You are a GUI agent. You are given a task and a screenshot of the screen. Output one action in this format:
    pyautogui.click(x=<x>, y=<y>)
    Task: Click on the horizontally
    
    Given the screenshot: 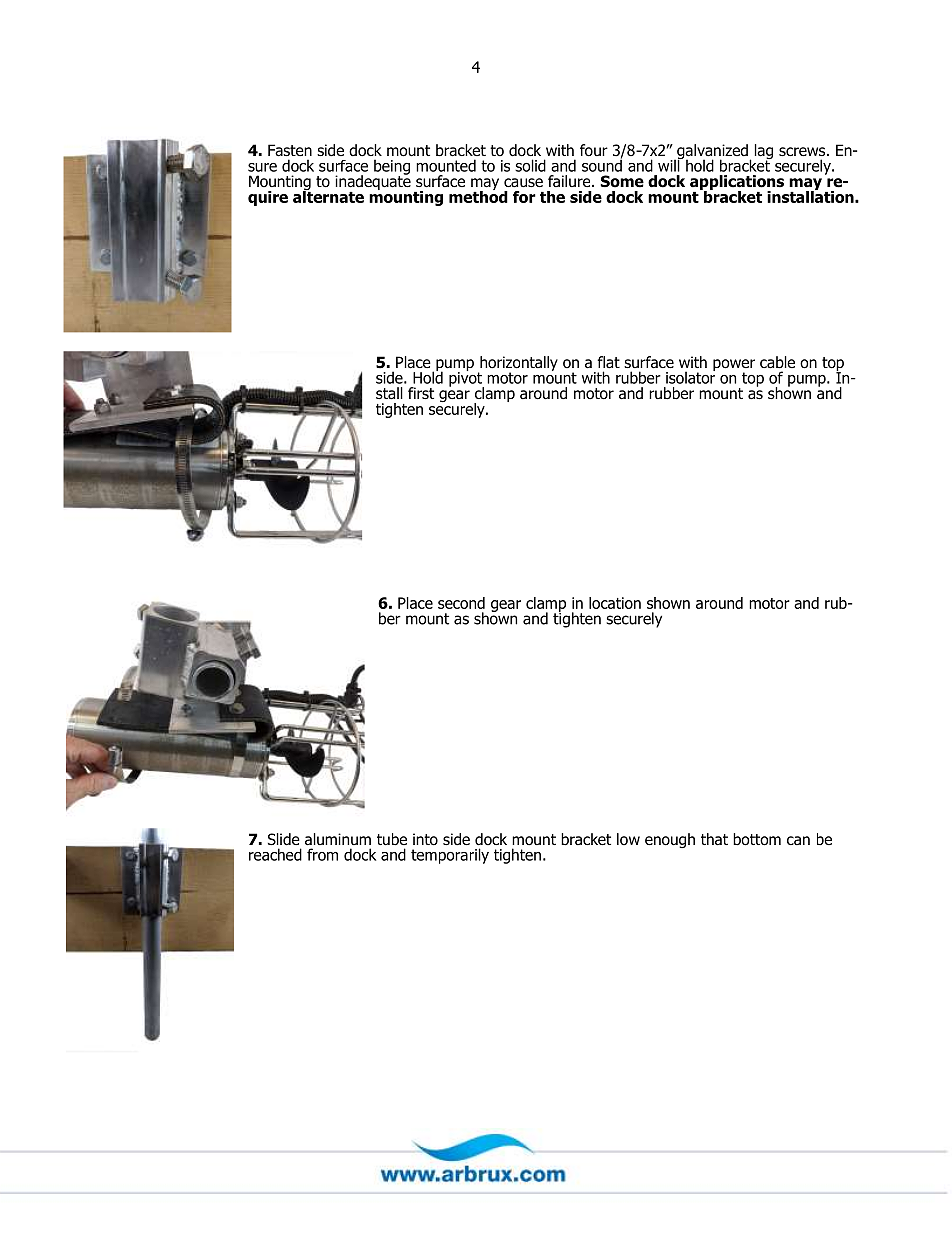 What is the action you would take?
    pyautogui.click(x=518, y=364)
